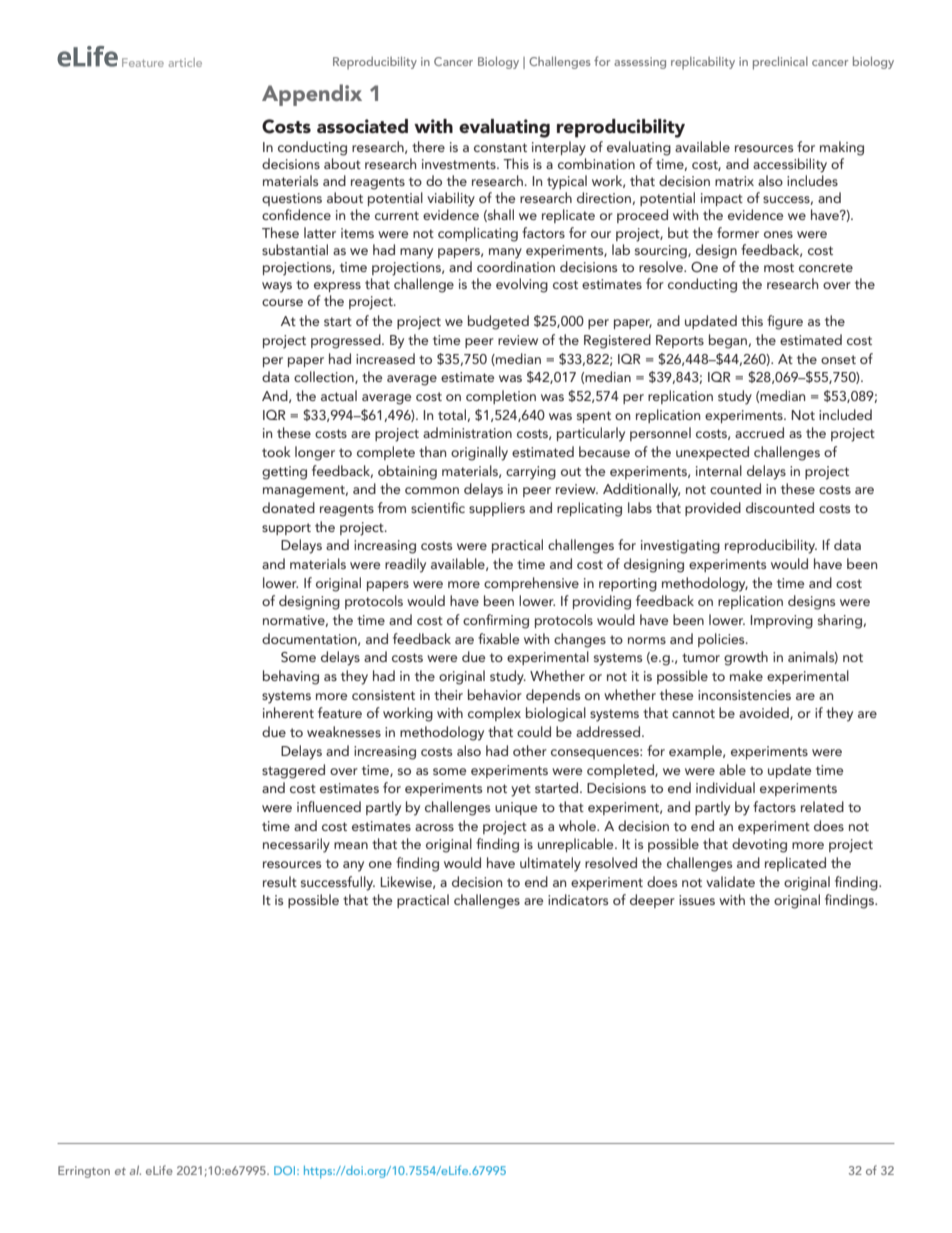 This screenshot has height=1233, width=952. Describe the element at coordinates (719, 470) in the screenshot. I see `internal` at that location.
